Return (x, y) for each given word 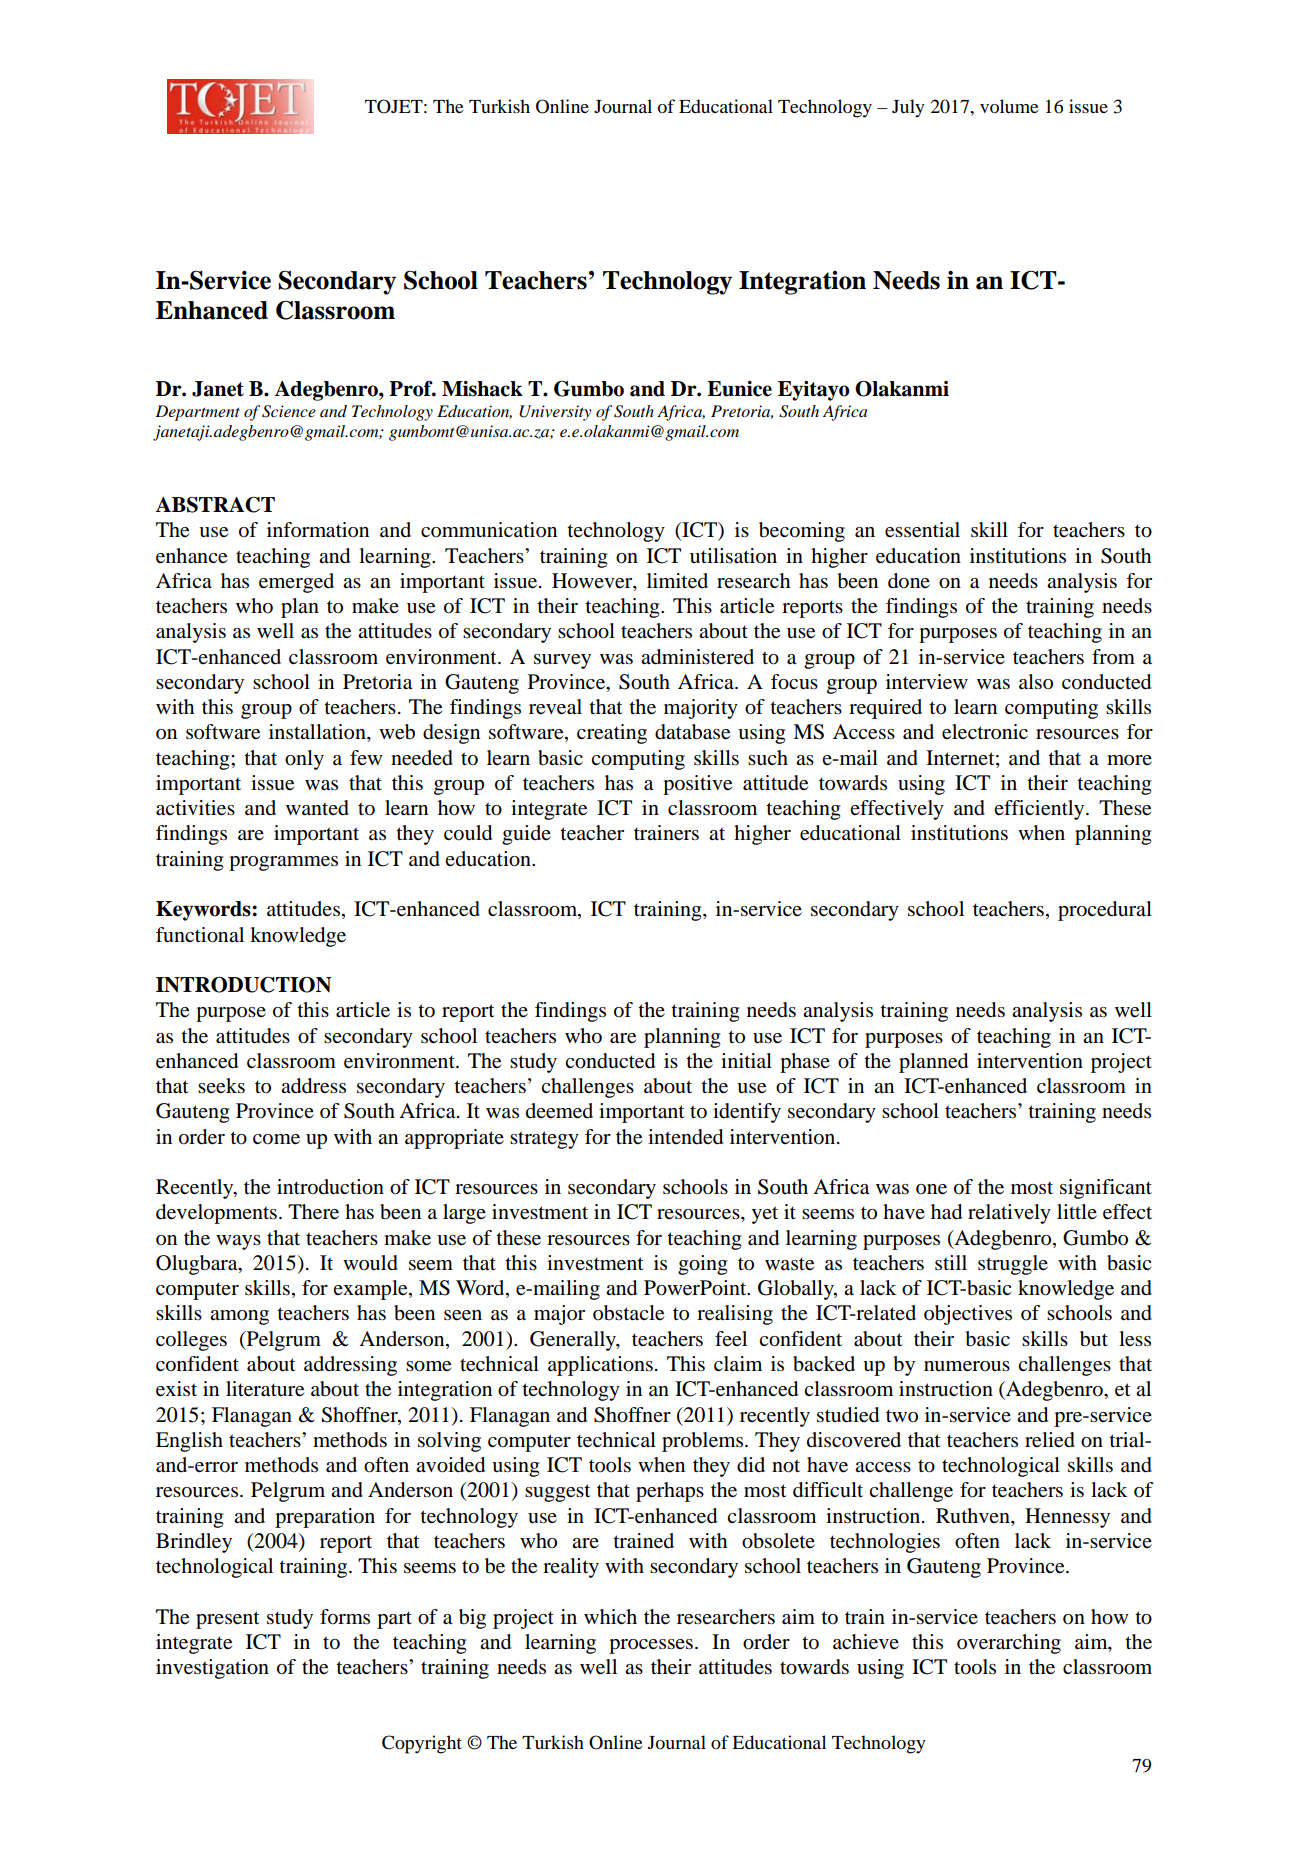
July (908, 108)
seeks (221, 1086)
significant (1106, 1189)
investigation (212, 1669)
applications (600, 1366)
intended (685, 1137)
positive (697, 785)
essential (922, 530)
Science (289, 411)
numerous (967, 1366)
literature (265, 1389)
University (555, 413)
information (318, 530)
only (304, 760)
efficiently (1040, 810)
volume (1009, 106)
